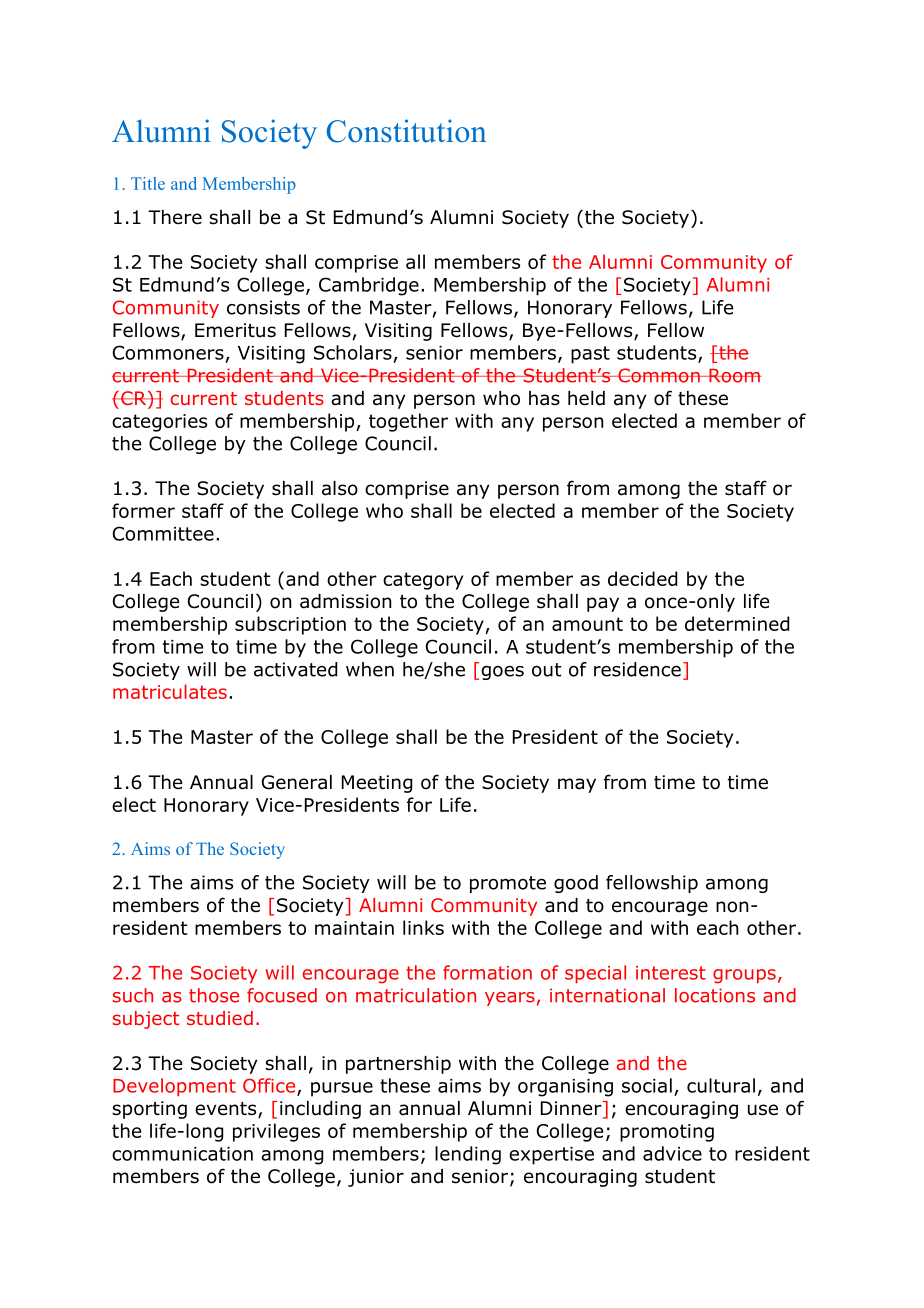 The width and height of the document is (924, 1308). I want to click on General, so click(297, 782).
